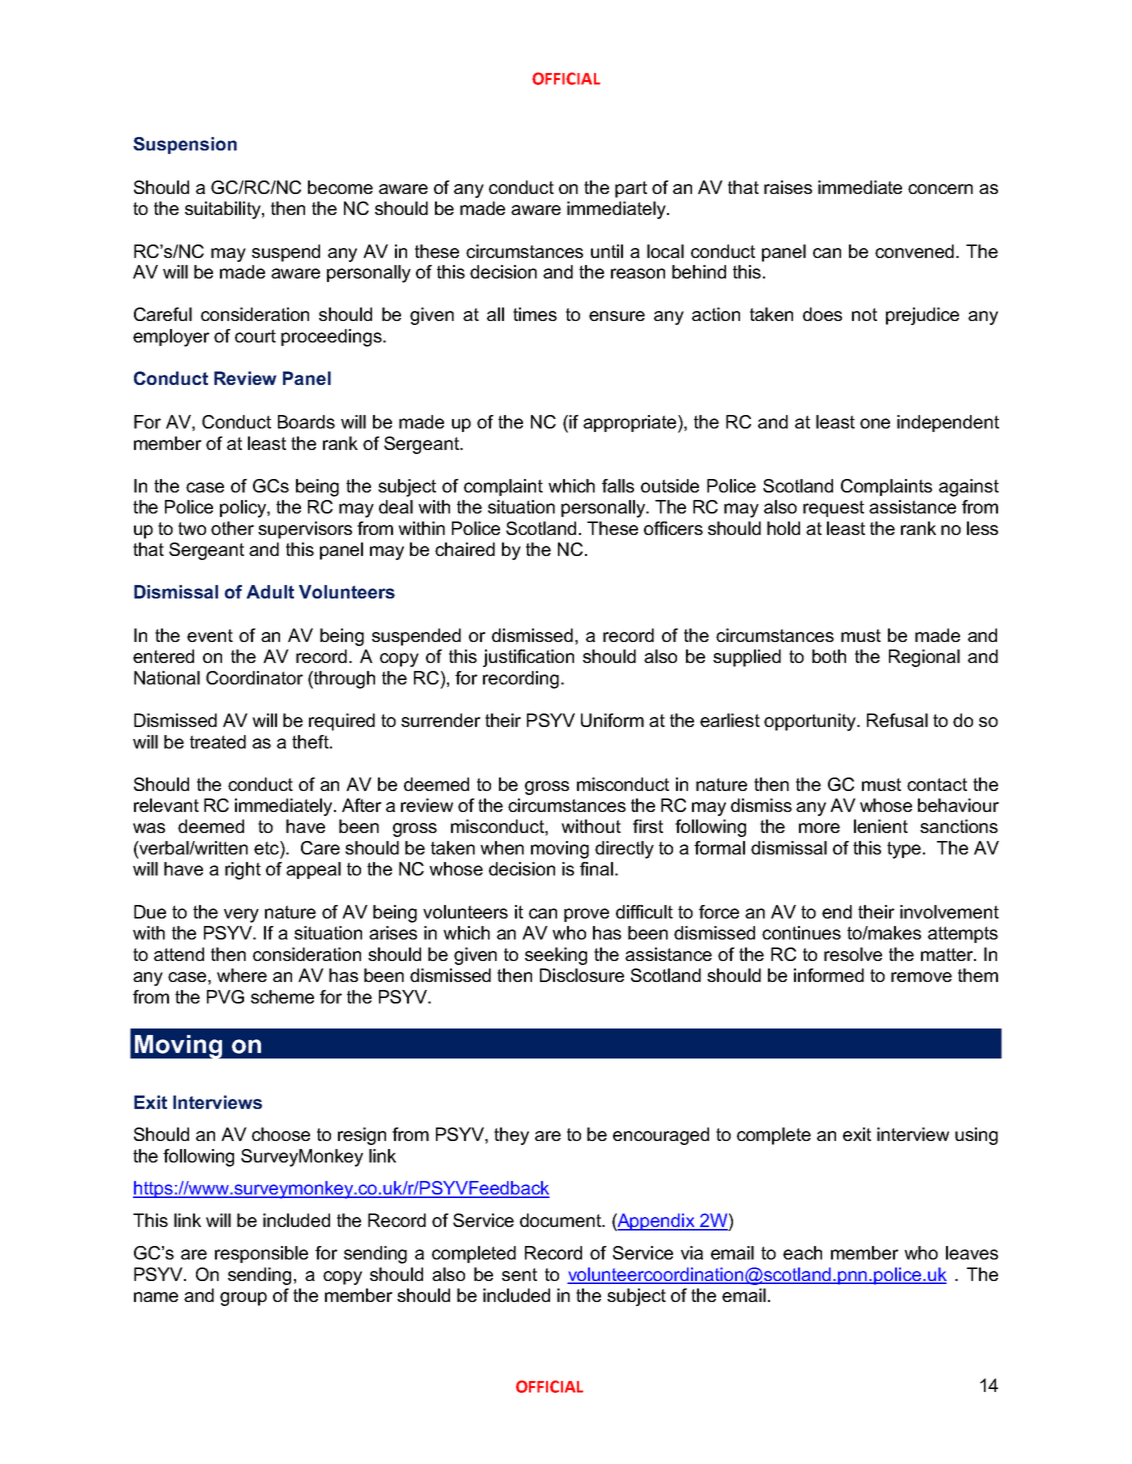 Image resolution: width=1132 pixels, height=1464 pixels. What do you see at coordinates (631, 189) in the document?
I see `part` at bounding box center [631, 189].
